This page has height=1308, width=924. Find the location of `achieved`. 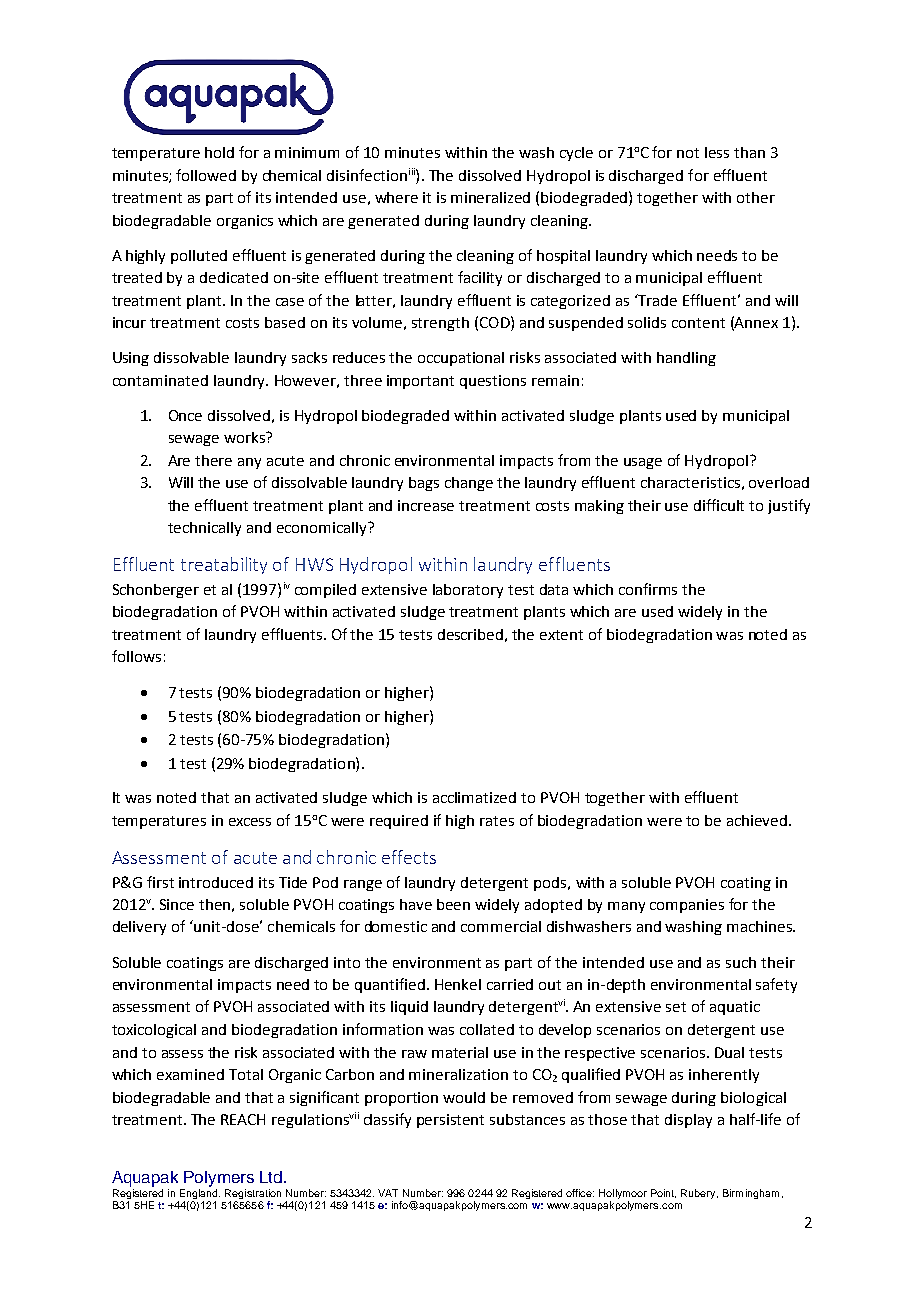

achieved is located at coordinates (757, 820).
